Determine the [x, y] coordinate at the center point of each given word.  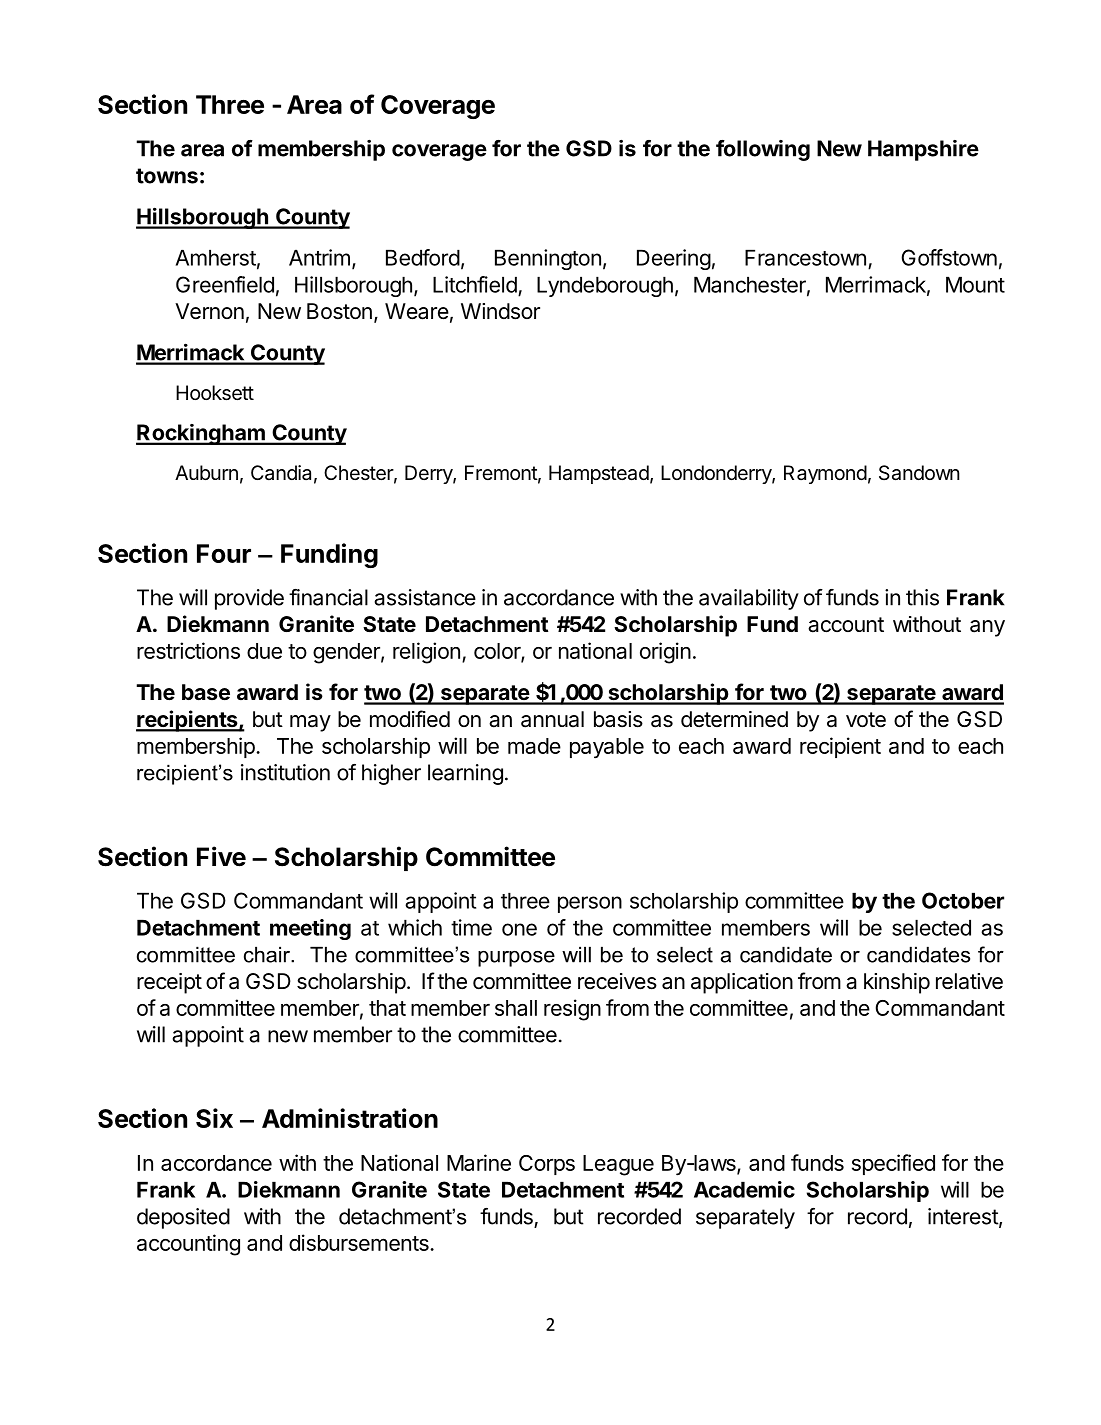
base [206, 692]
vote [866, 720]
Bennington [548, 259]
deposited [183, 1218]
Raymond [825, 474]
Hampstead [599, 474]
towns [167, 176]
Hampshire [923, 150]
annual [552, 719]
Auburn [206, 472]
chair [268, 954]
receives [617, 981]
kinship [897, 983]
